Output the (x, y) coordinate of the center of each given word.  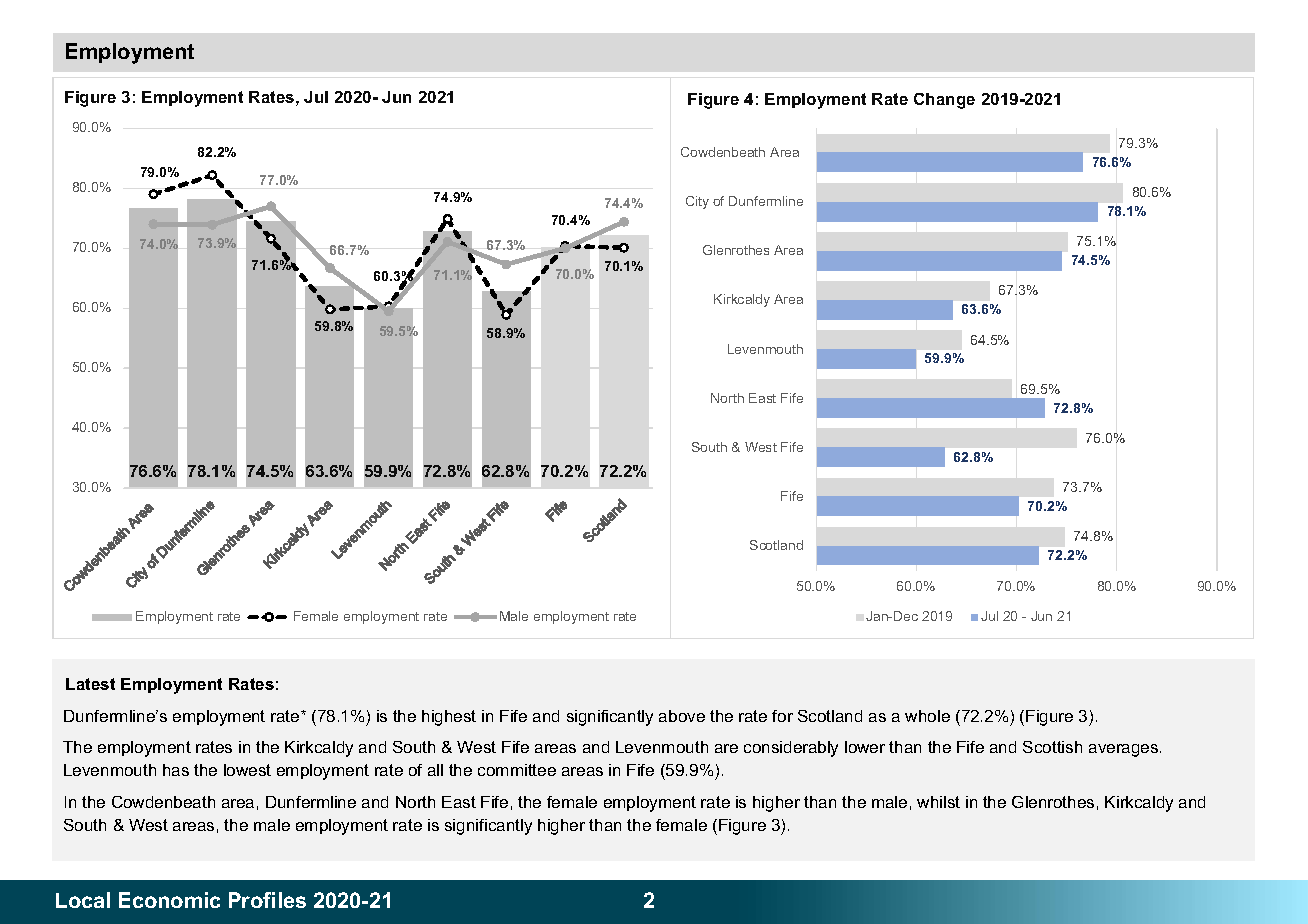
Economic (169, 900)
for (782, 716)
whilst (938, 802)
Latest (90, 684)
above (682, 716)
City (697, 202)
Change (944, 101)
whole (927, 716)
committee (517, 770)
